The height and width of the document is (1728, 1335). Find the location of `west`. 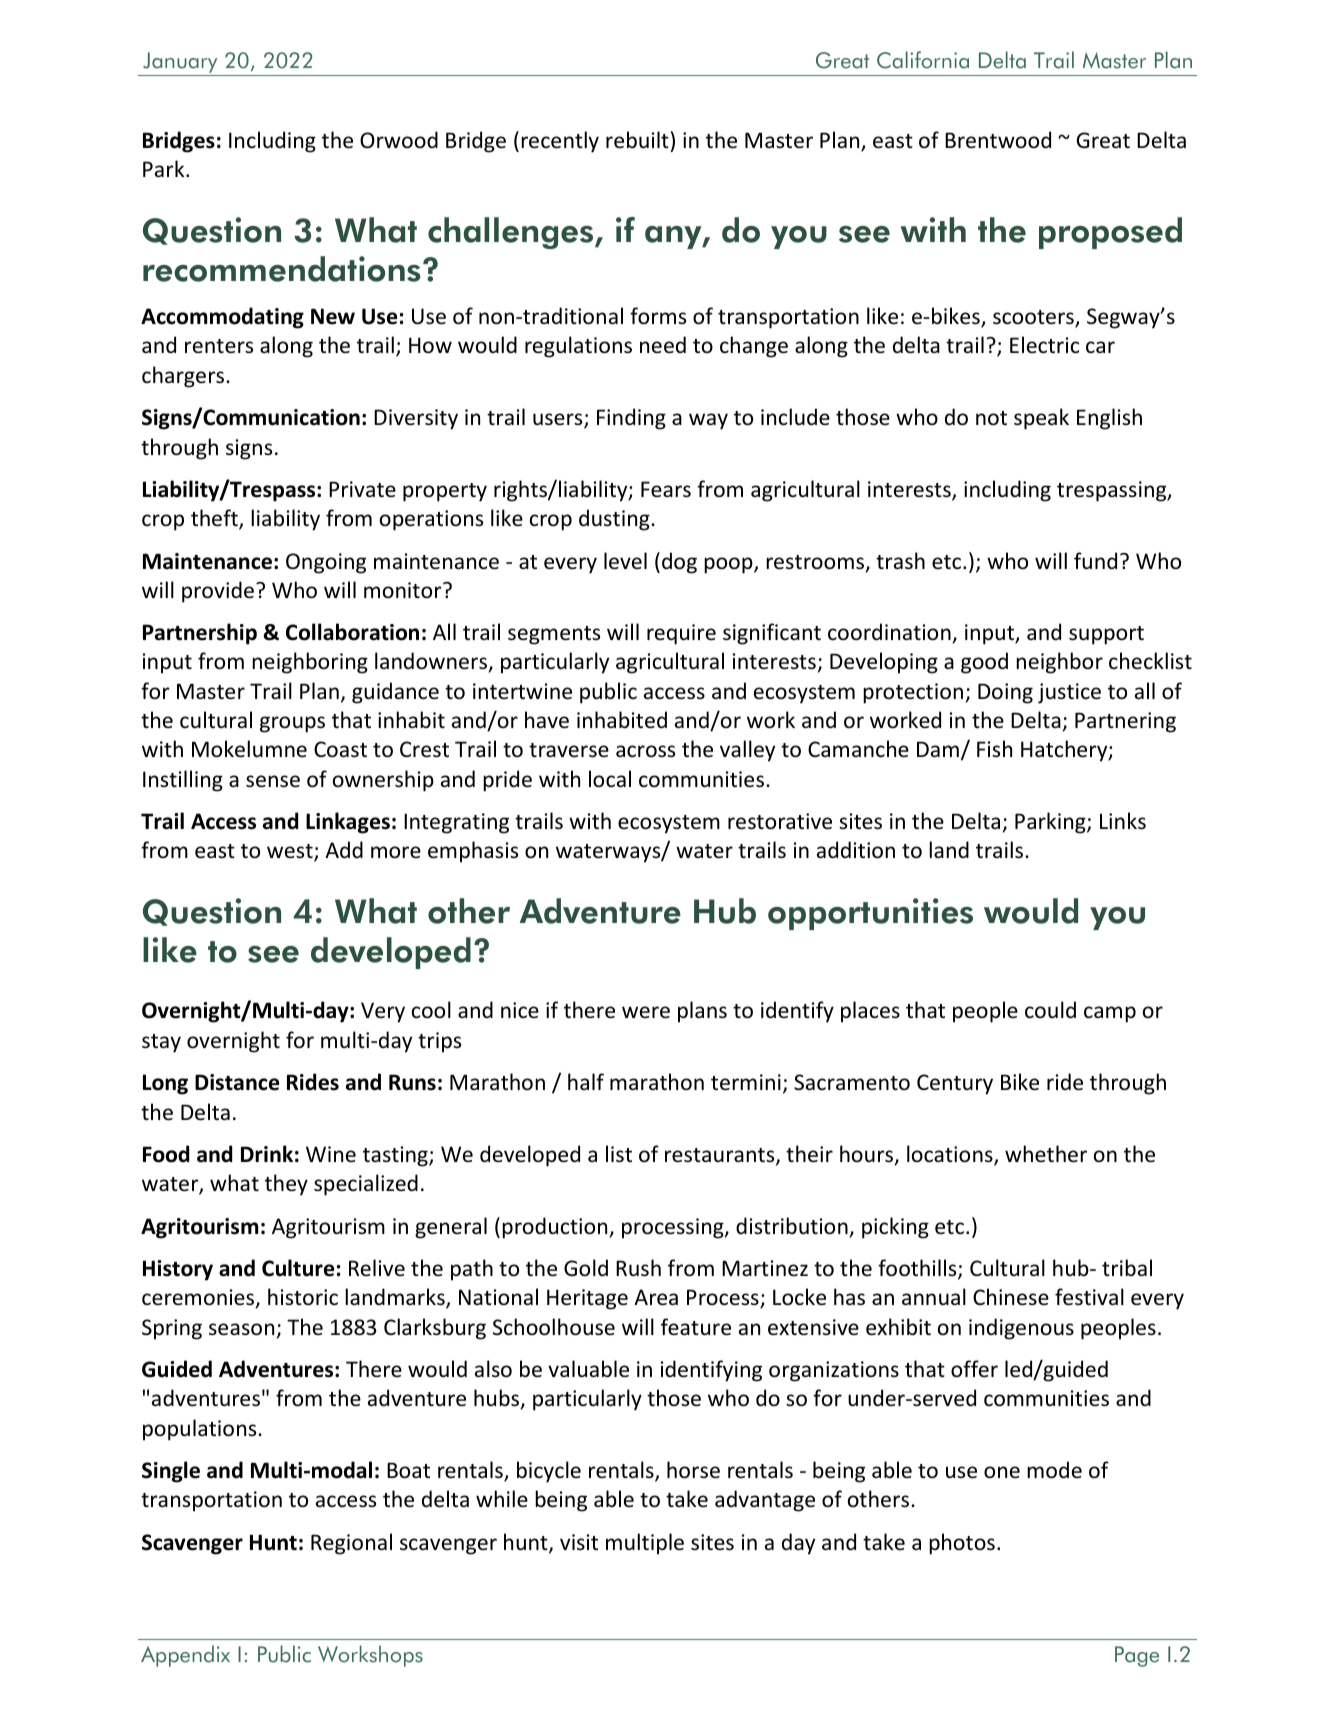

west is located at coordinates (291, 853).
